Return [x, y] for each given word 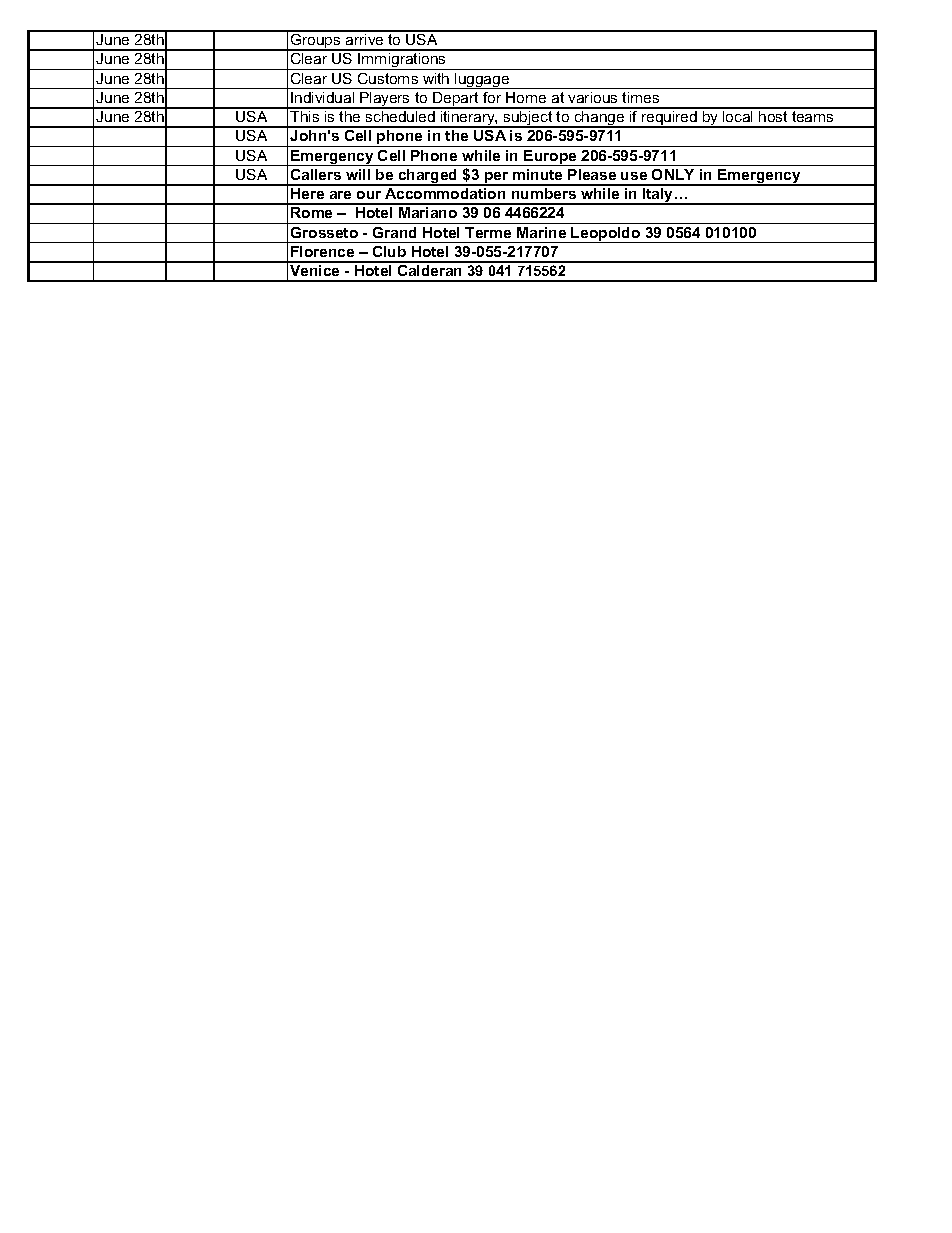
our [369, 195]
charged [428, 177]
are [340, 195]
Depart [456, 100]
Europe [550, 158]
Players [385, 100]
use [634, 176]
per [497, 179]
